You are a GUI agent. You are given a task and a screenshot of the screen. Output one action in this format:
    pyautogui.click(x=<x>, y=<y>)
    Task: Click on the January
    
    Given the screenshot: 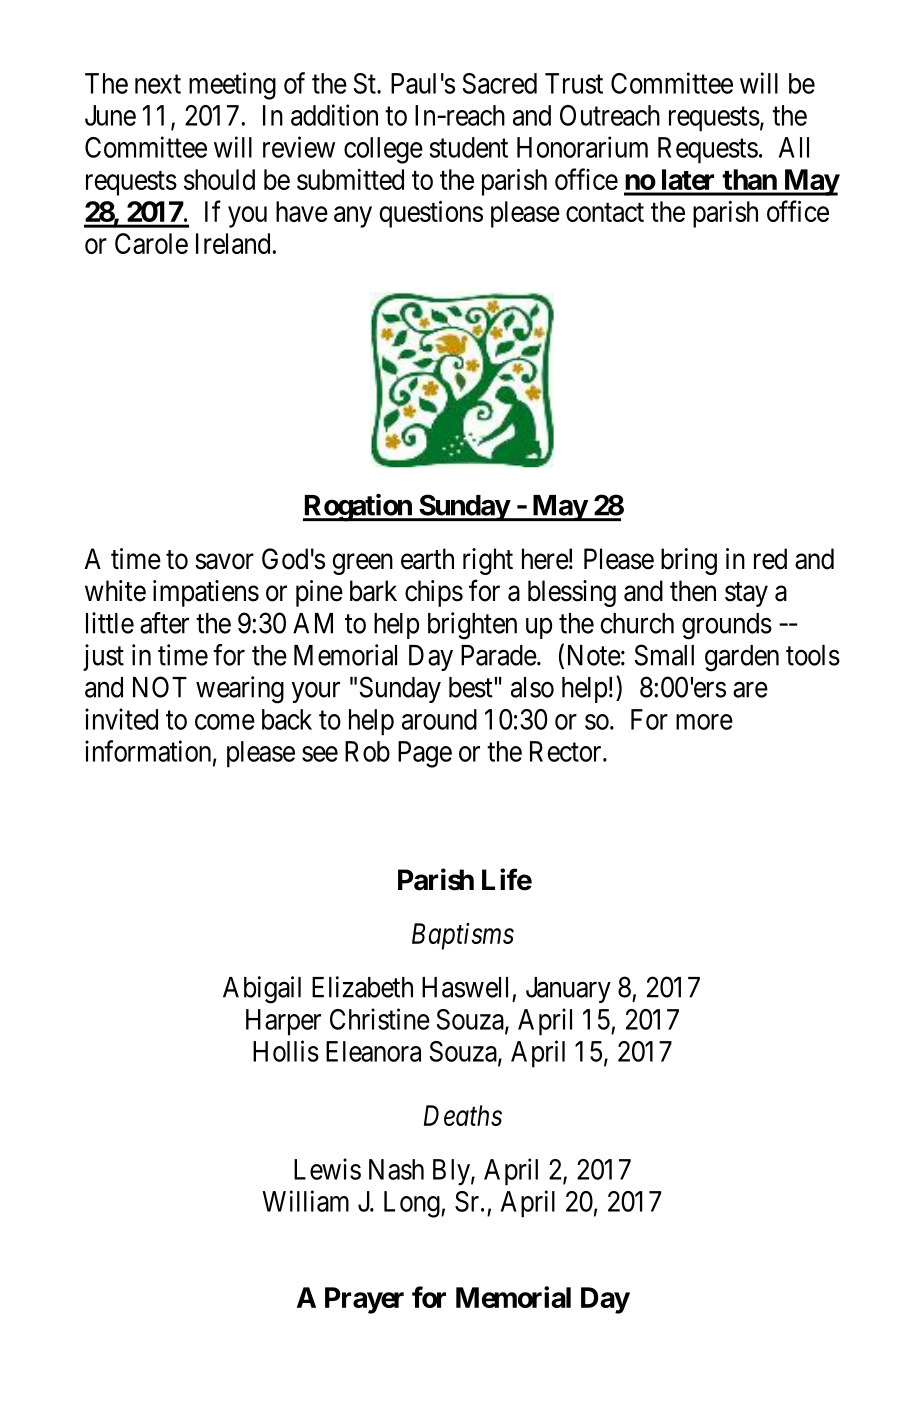 What is the action you would take?
    pyautogui.click(x=568, y=990)
